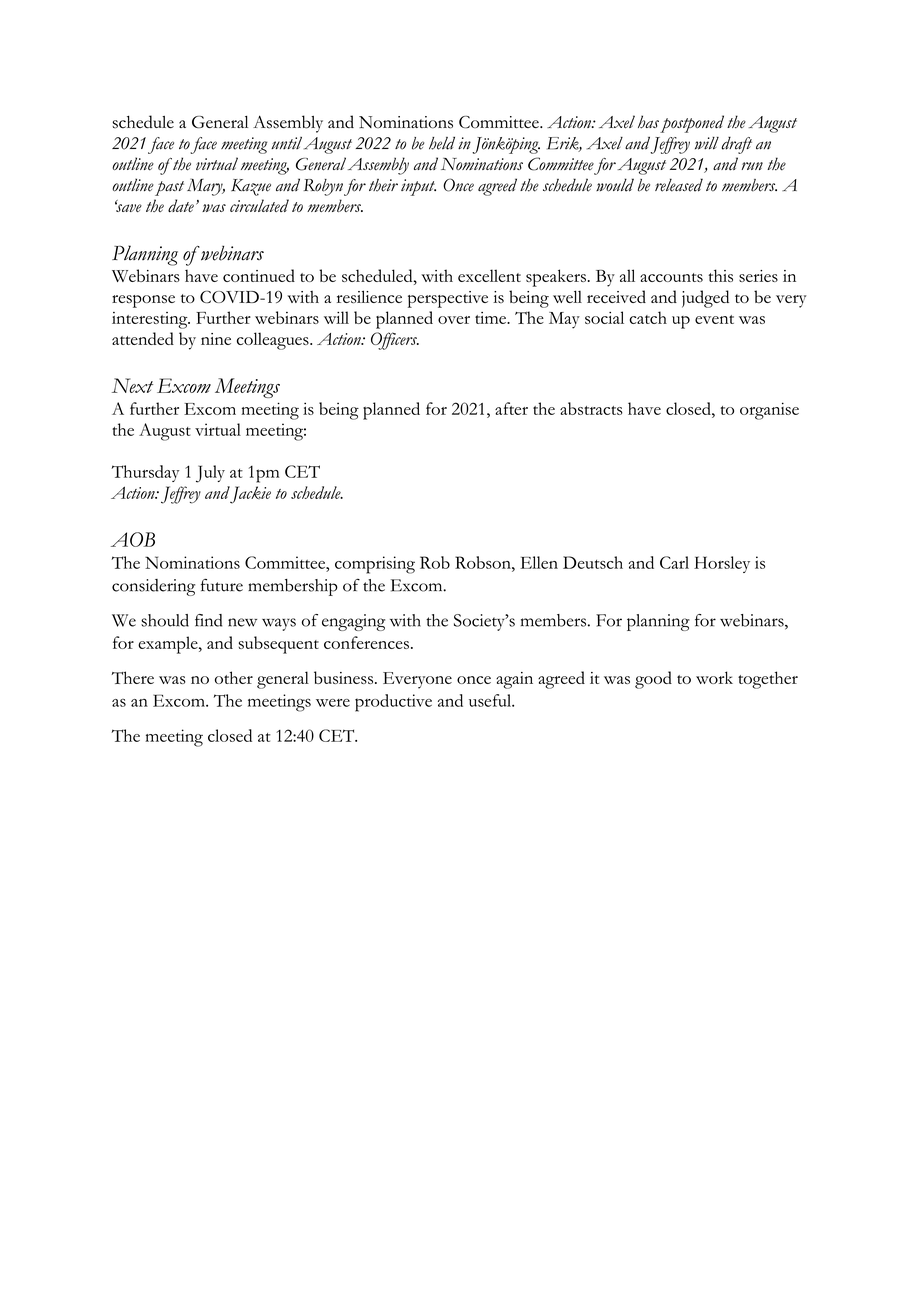  Describe the element at coordinates (511, 408) in the screenshot. I see `after` at that location.
